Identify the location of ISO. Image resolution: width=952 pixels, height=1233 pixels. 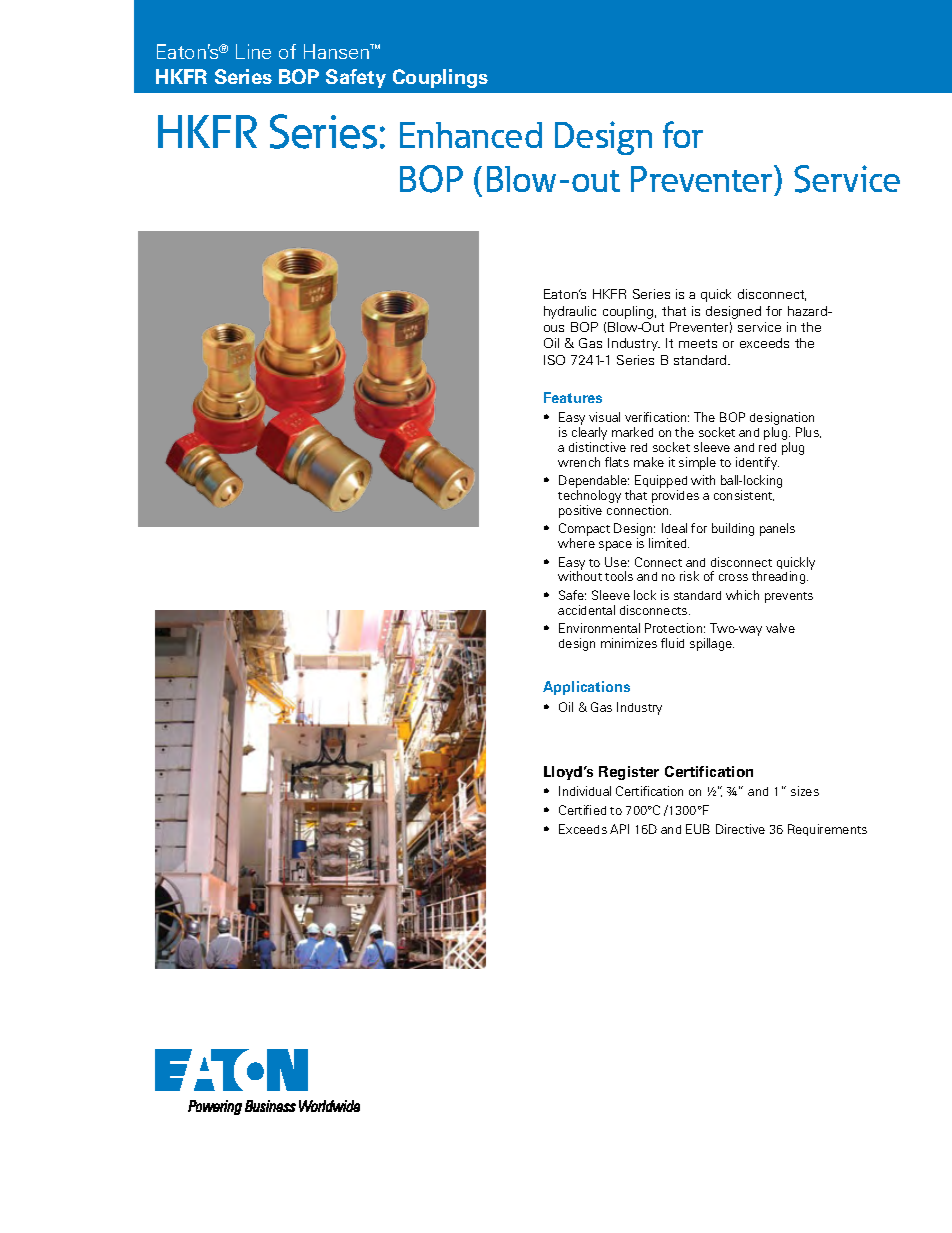
(554, 360).
